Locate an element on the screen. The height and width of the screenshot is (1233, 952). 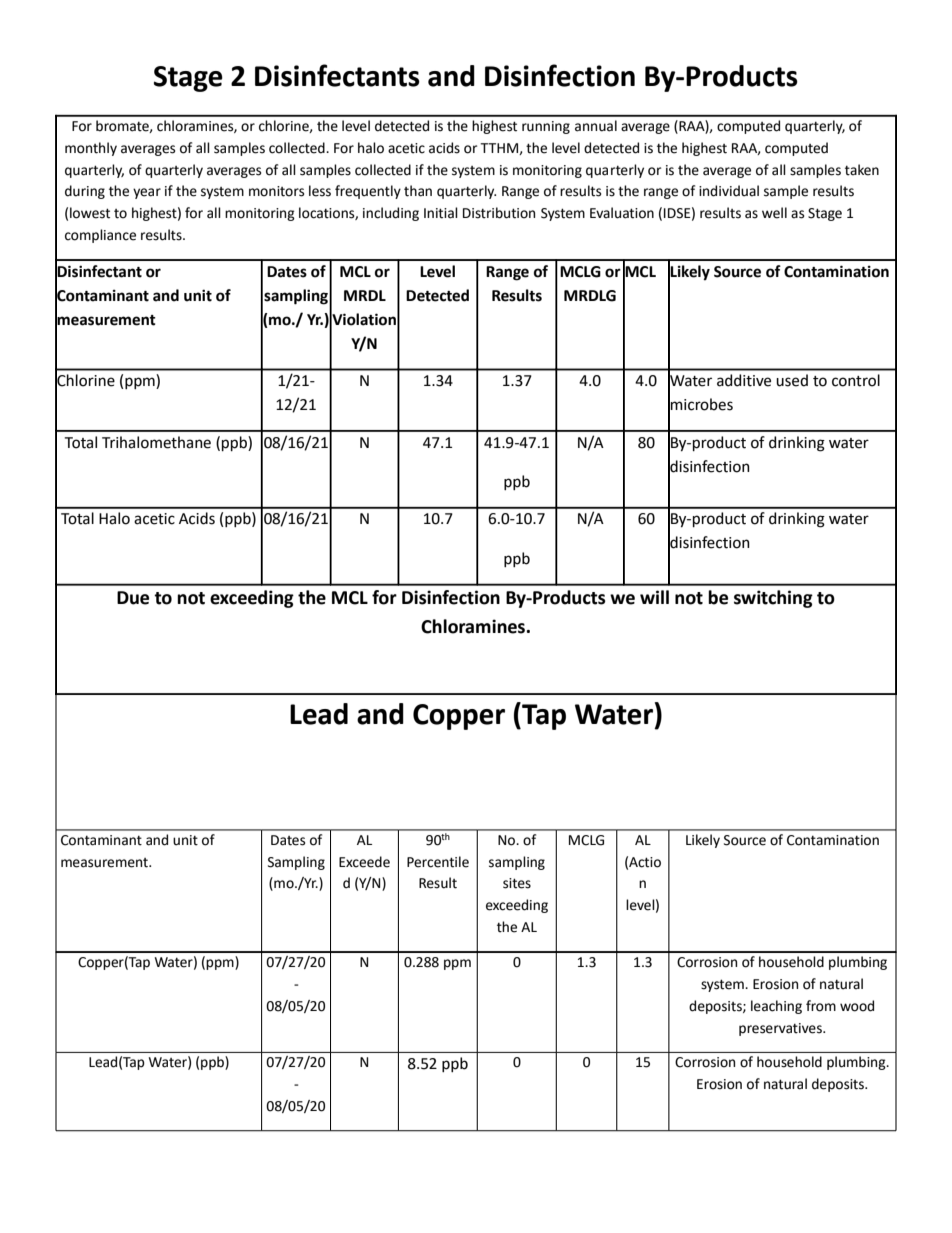
running is located at coordinates (546, 127).
